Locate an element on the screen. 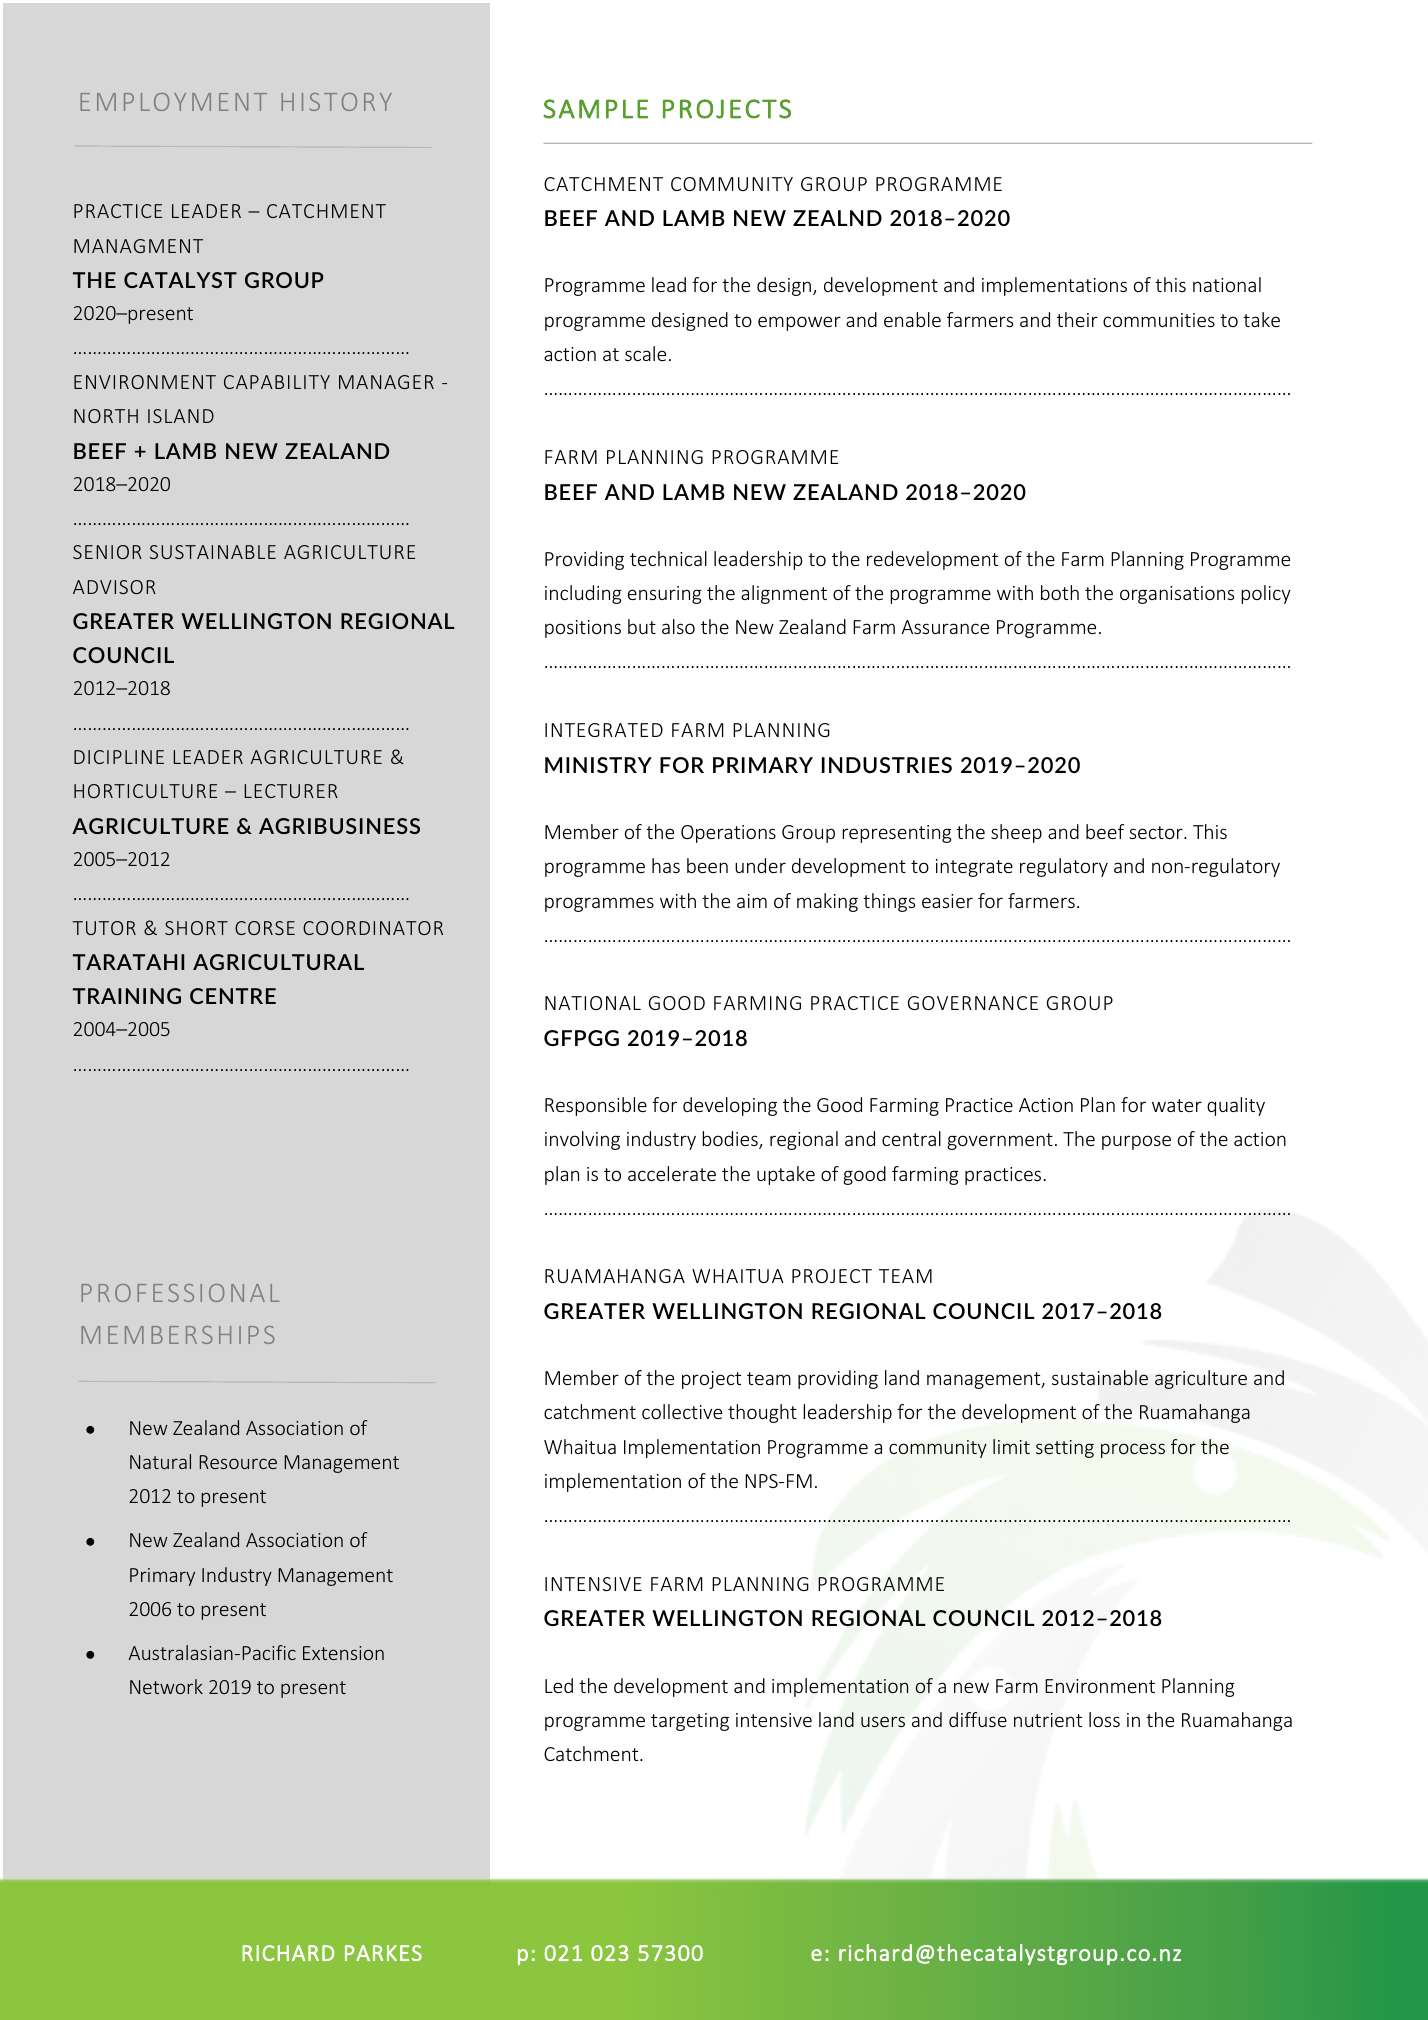 Image resolution: width=1428 pixels, height=2020 pixels. PARKES is located at coordinates (383, 1953).
